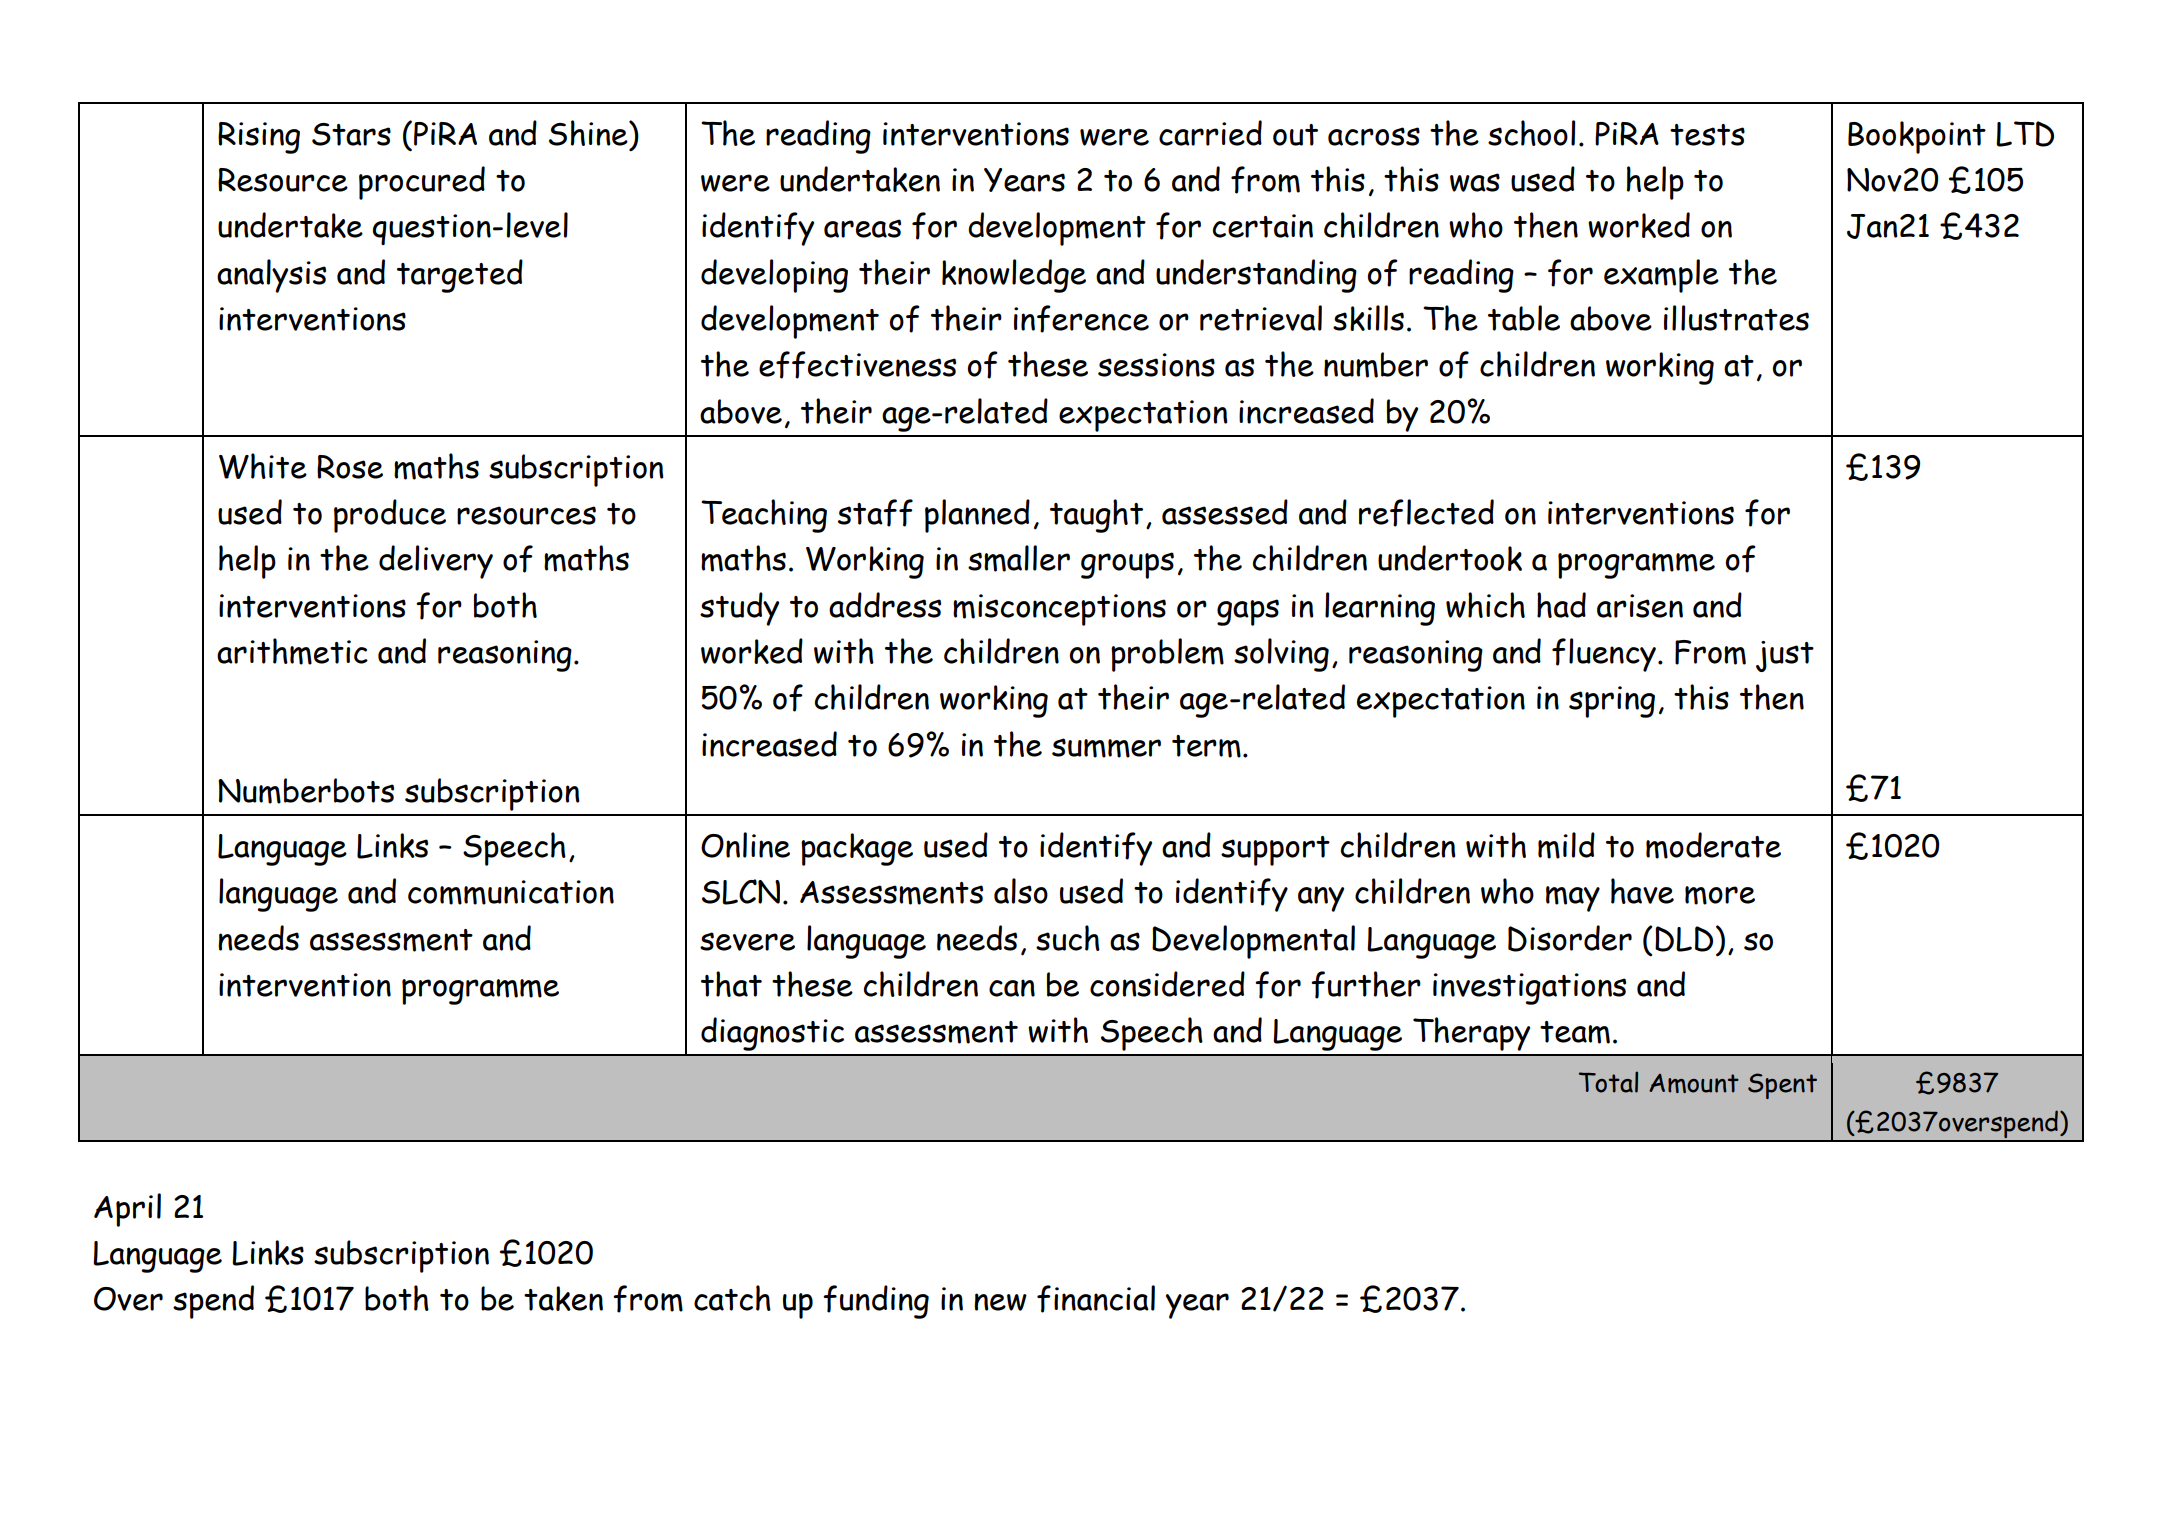  What do you see at coordinates (1210, 133) in the screenshot?
I see `carried` at bounding box center [1210, 133].
